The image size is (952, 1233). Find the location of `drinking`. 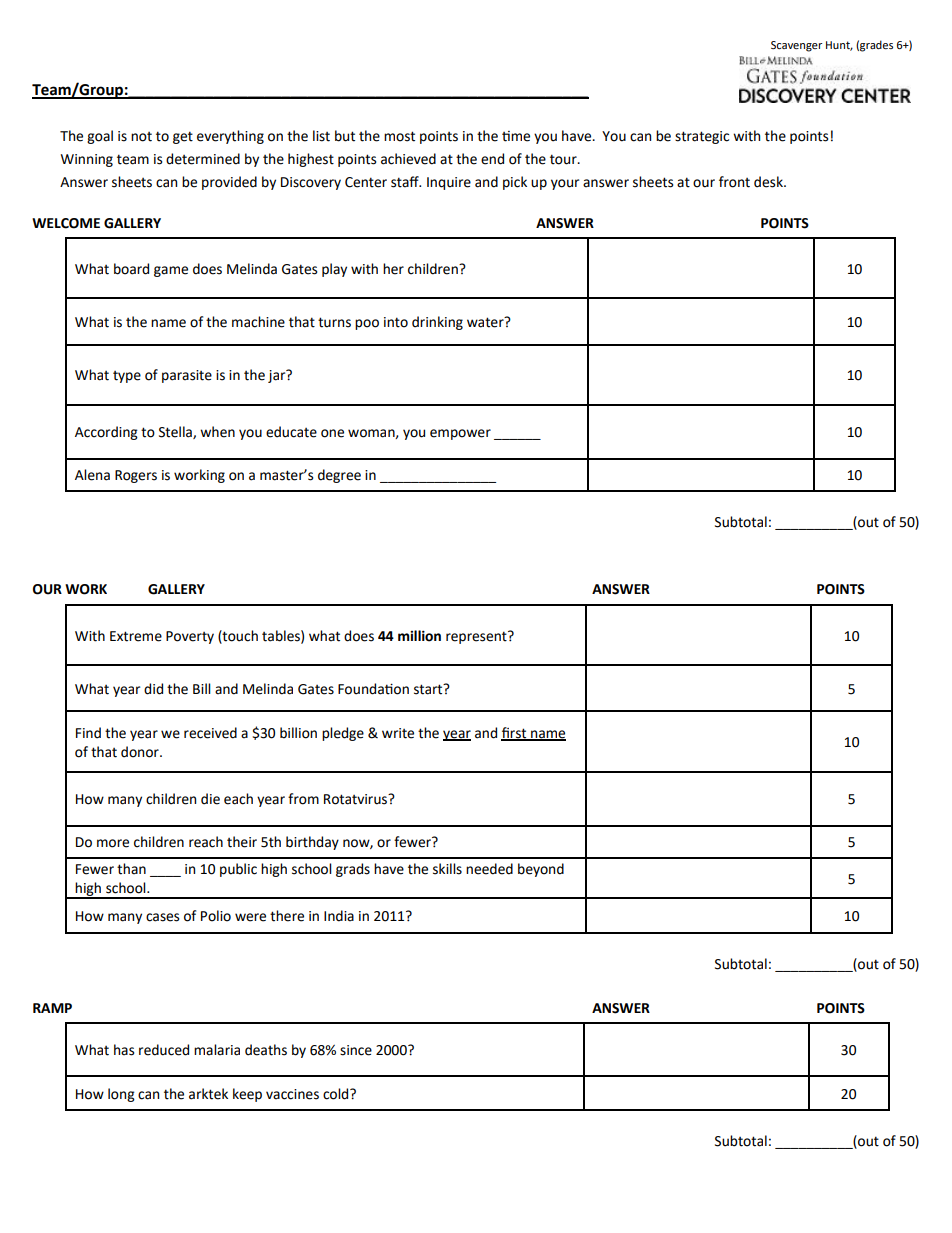

drinking is located at coordinates (437, 323).
